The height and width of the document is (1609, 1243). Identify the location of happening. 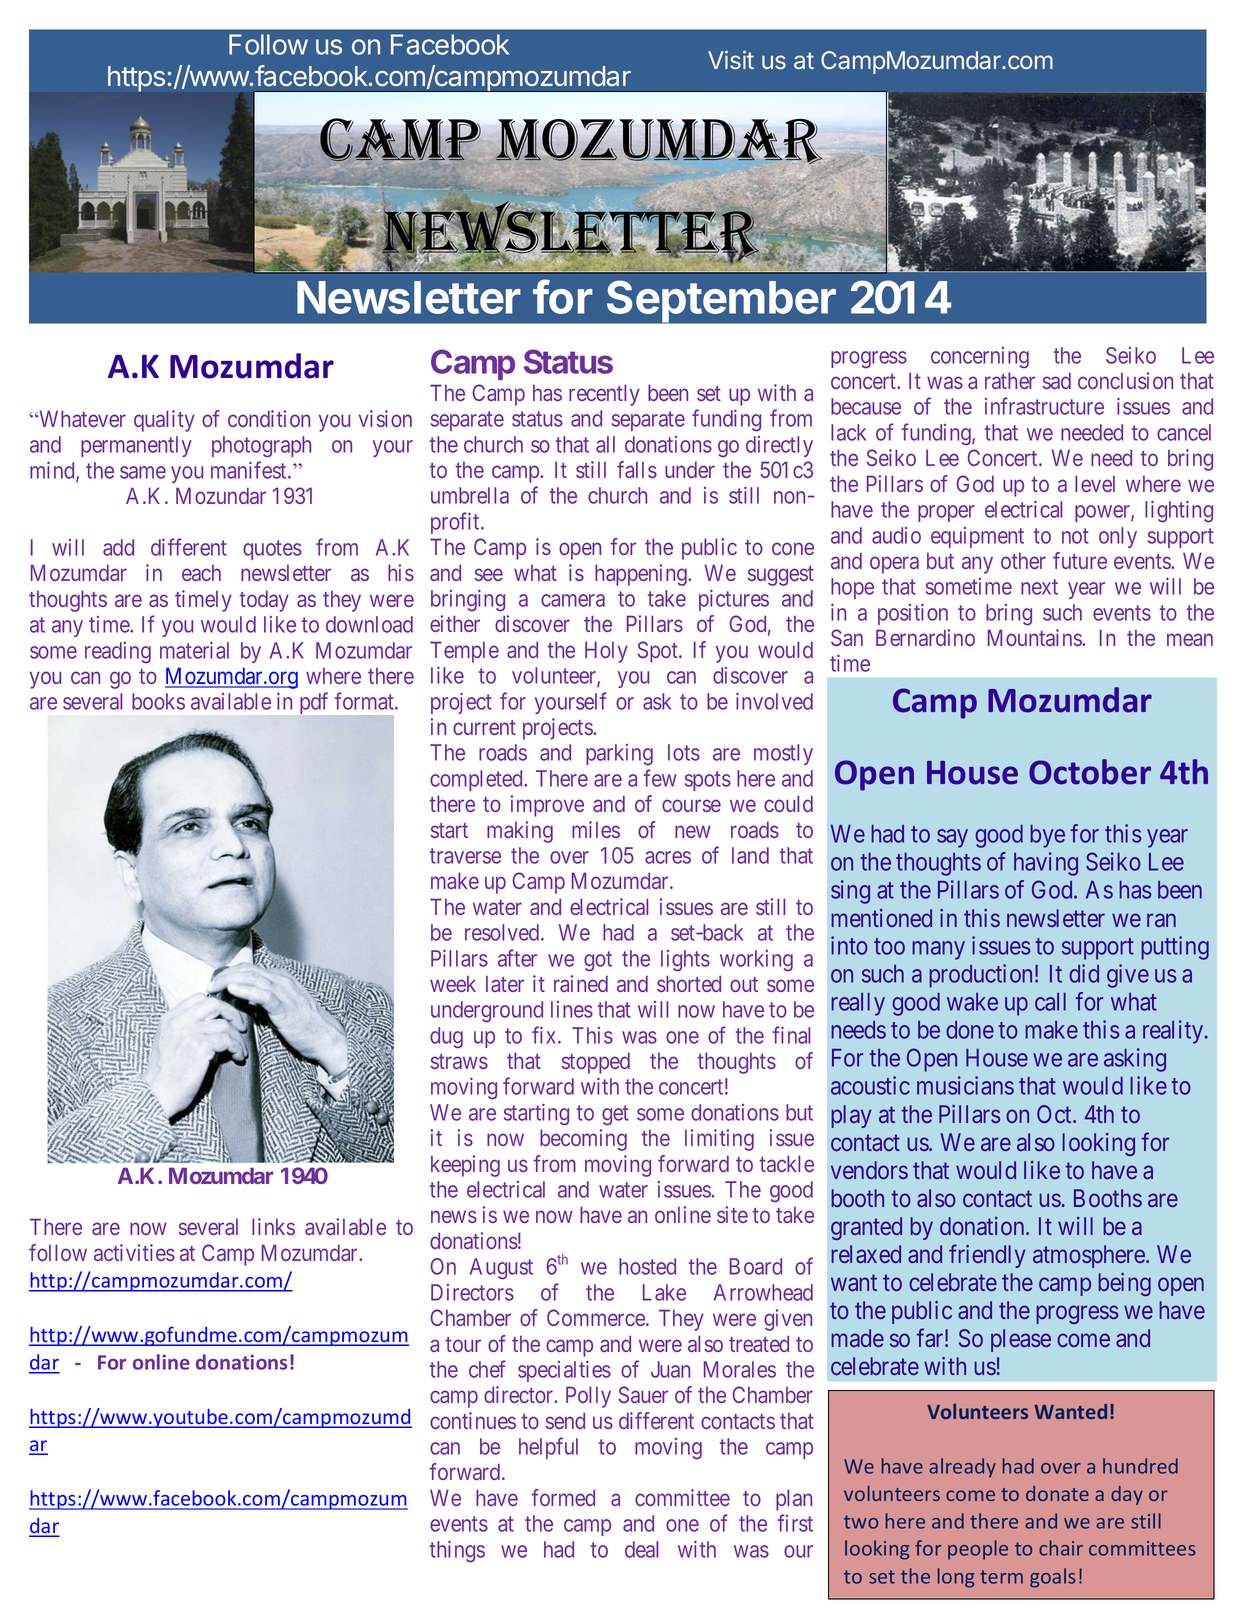
(642, 575).
